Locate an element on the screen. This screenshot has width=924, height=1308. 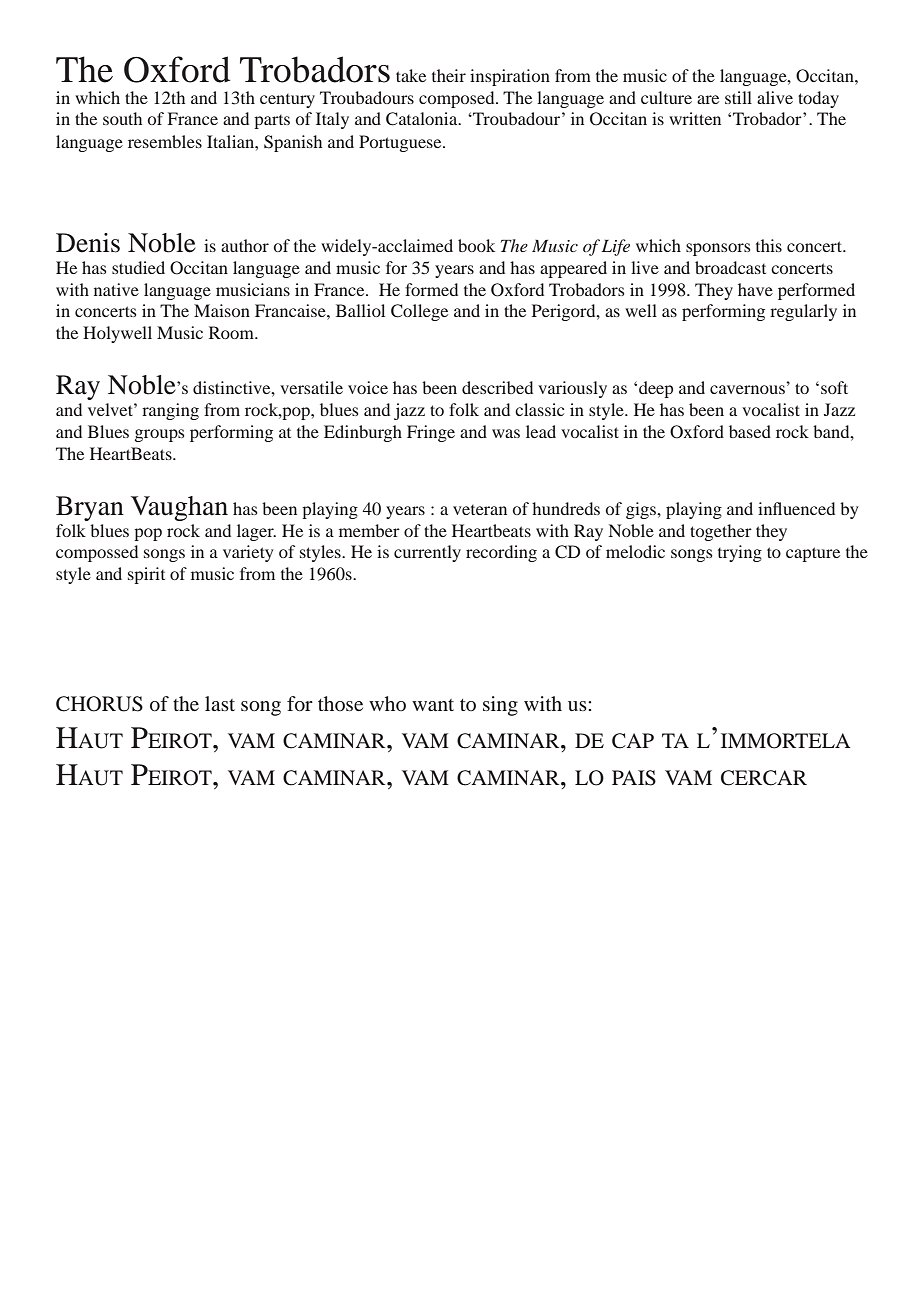
want is located at coordinates (433, 705).
